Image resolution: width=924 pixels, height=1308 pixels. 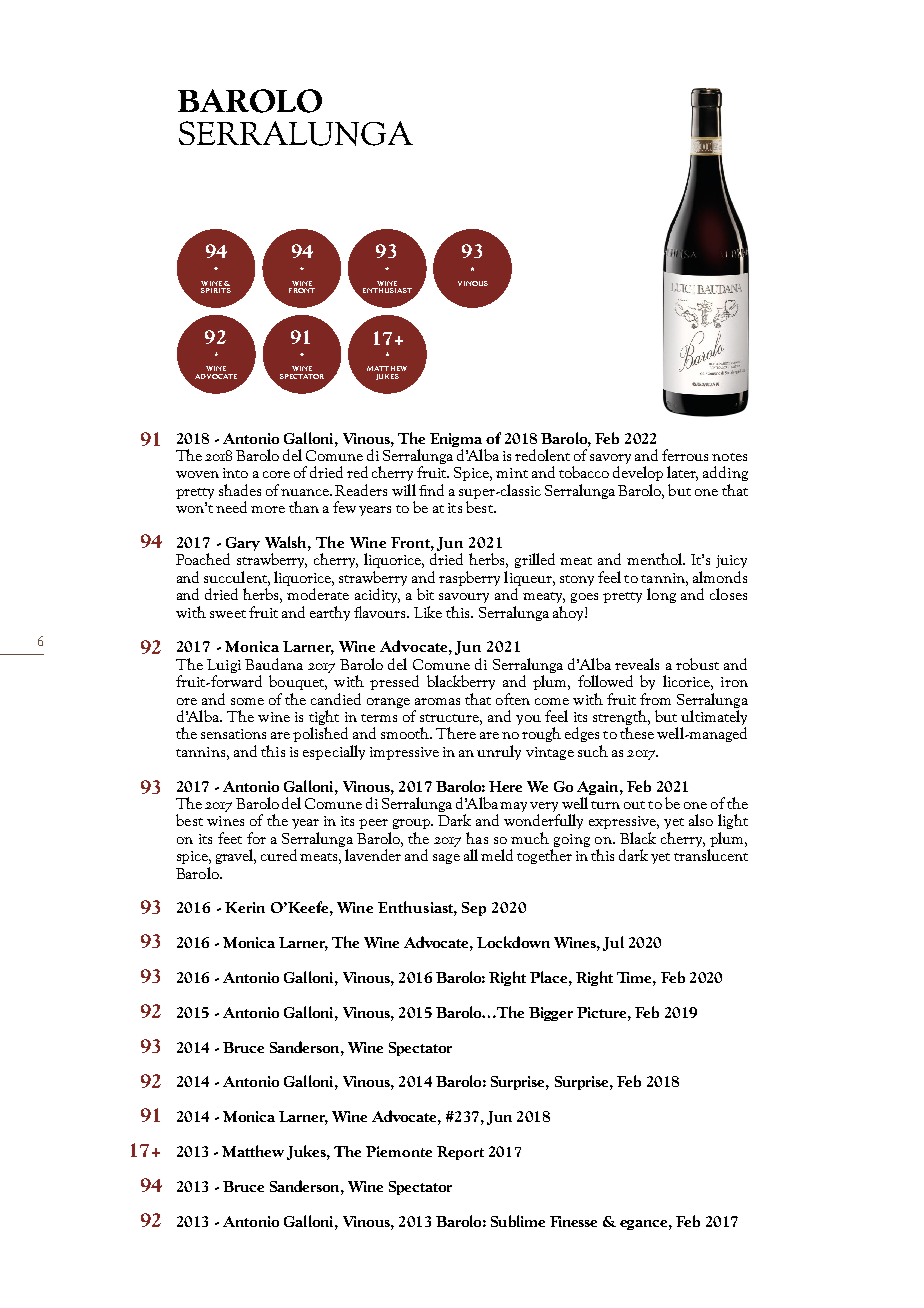 I want to click on SPIRITS, so click(x=216, y=289).
